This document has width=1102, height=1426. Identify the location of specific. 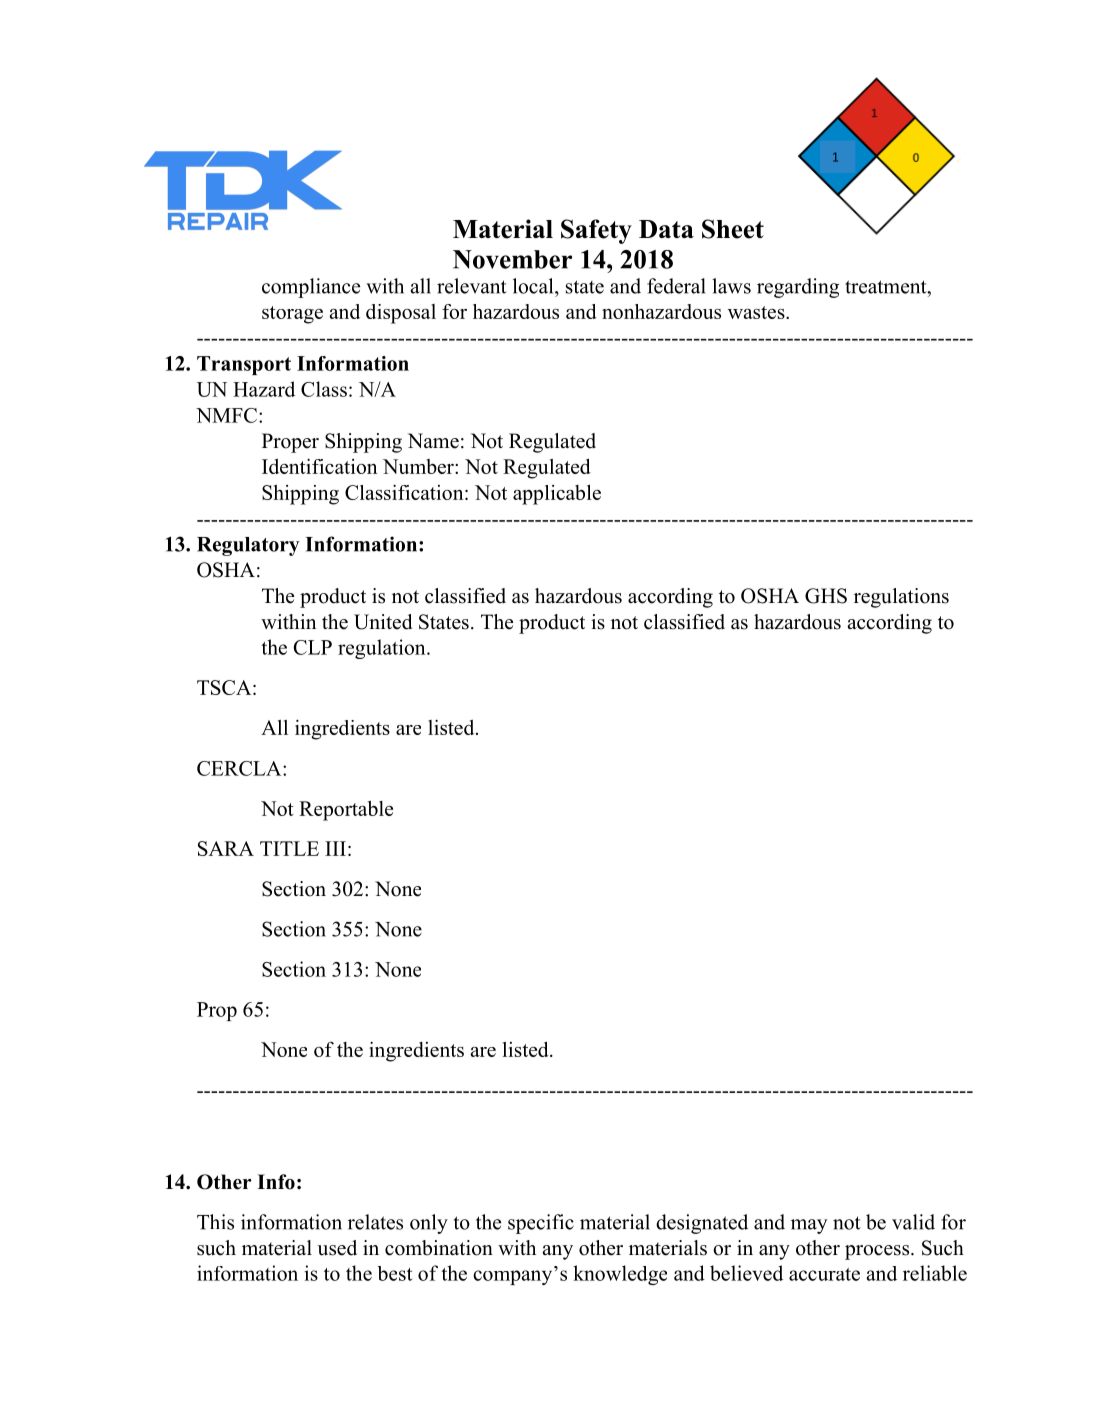
(541, 1224).
